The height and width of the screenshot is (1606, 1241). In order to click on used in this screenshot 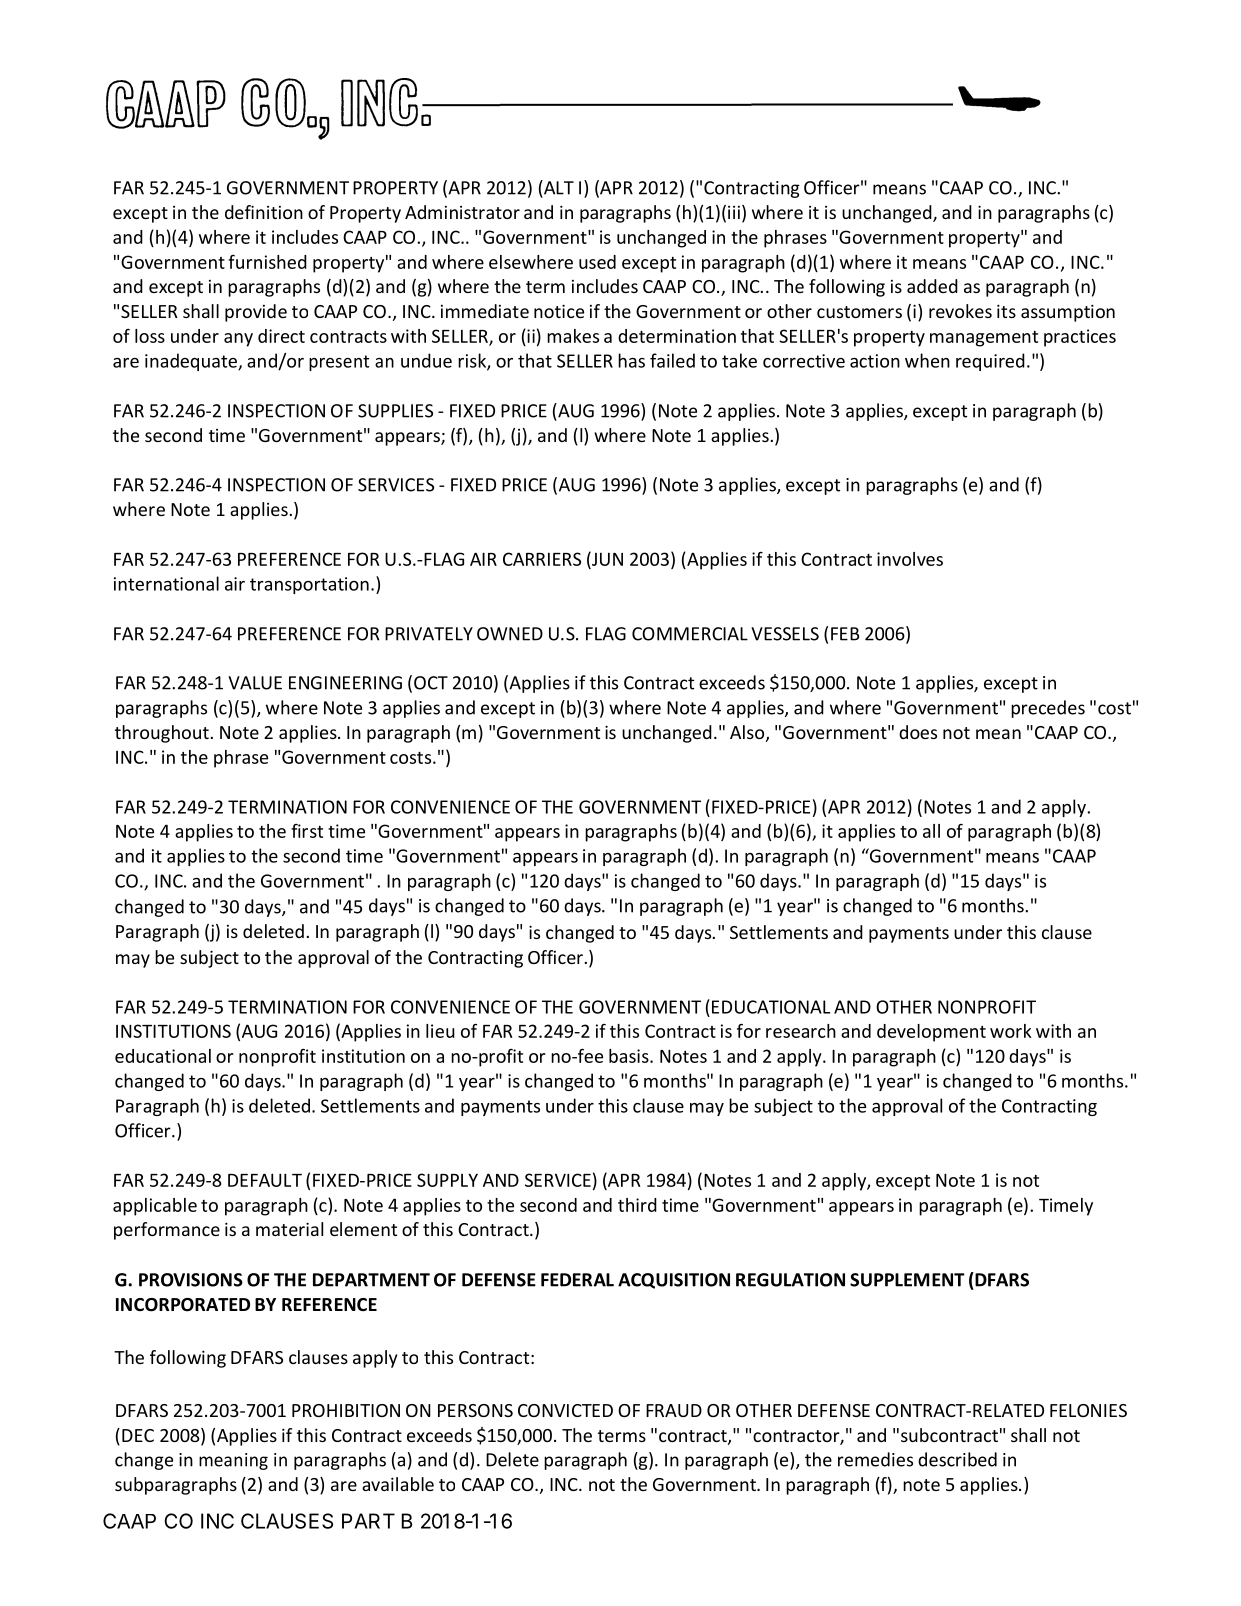, I will do `click(597, 262)`.
